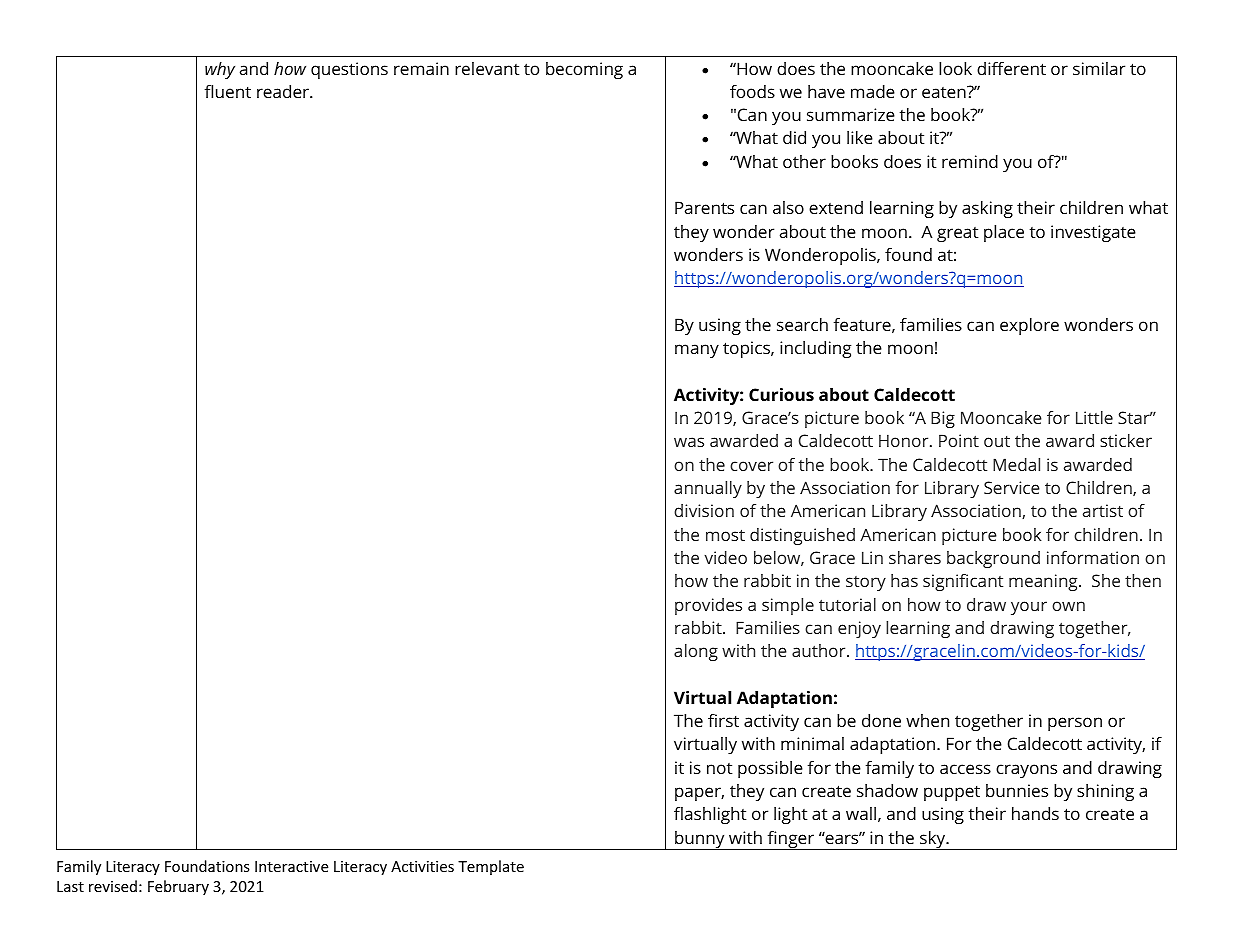 This page has width=1233, height=952. What do you see at coordinates (696, 652) in the page?
I see `along` at bounding box center [696, 652].
